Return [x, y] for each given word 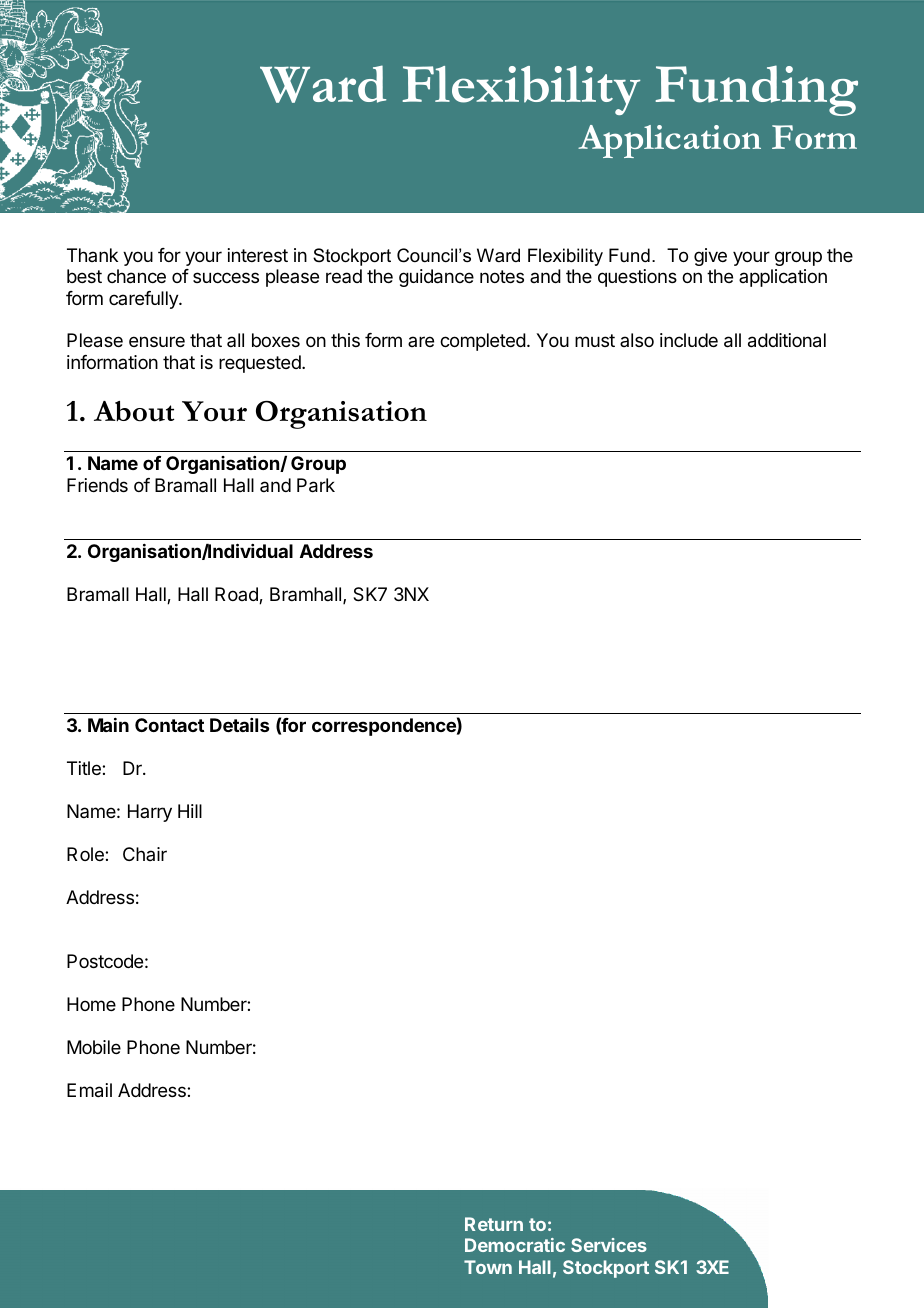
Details [239, 725]
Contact [169, 725]
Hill [190, 811]
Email [89, 1090]
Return [494, 1224]
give [710, 257]
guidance [436, 278]
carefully [144, 300]
